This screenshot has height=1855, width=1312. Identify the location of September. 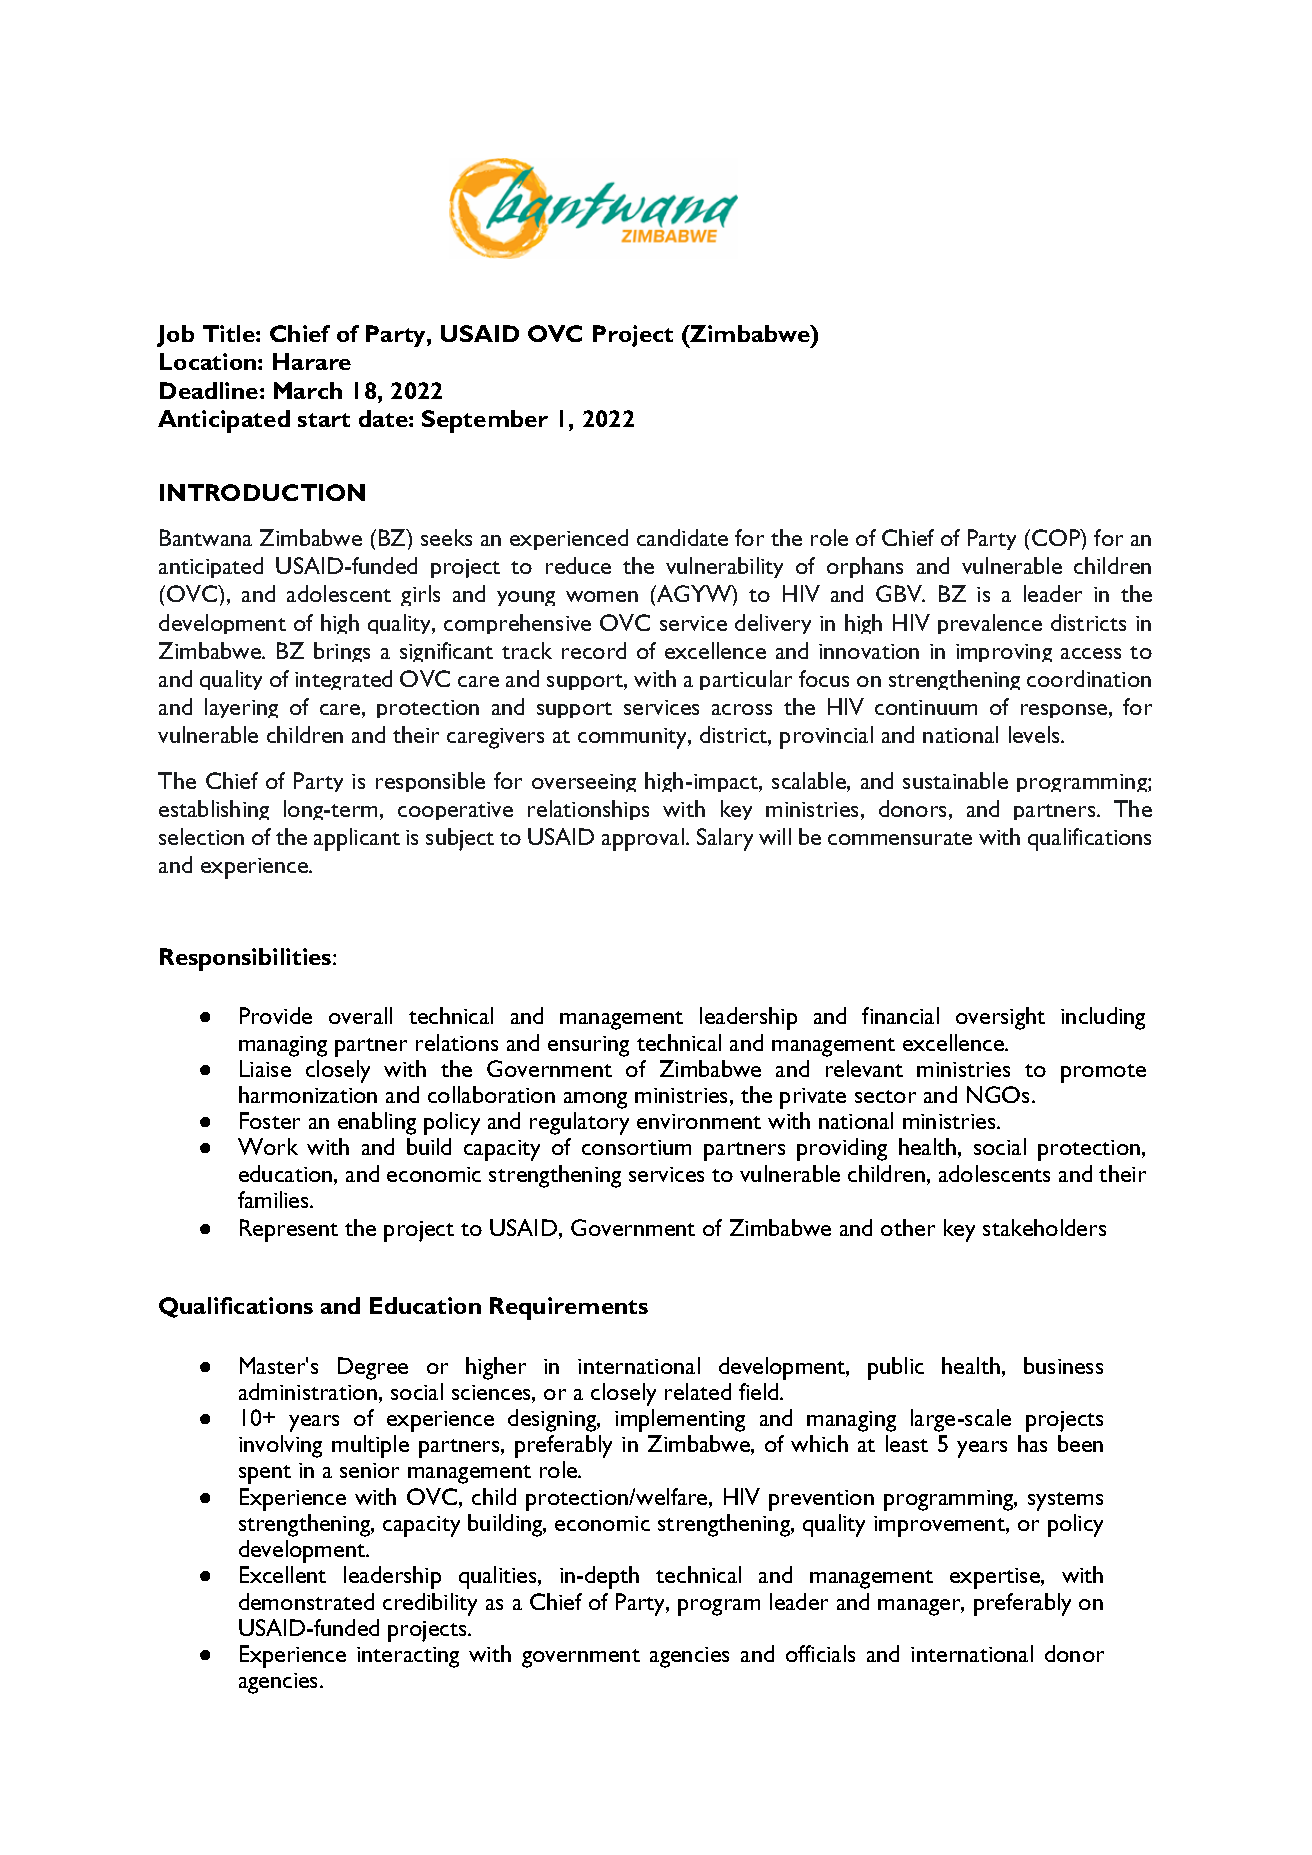
(485, 421).
